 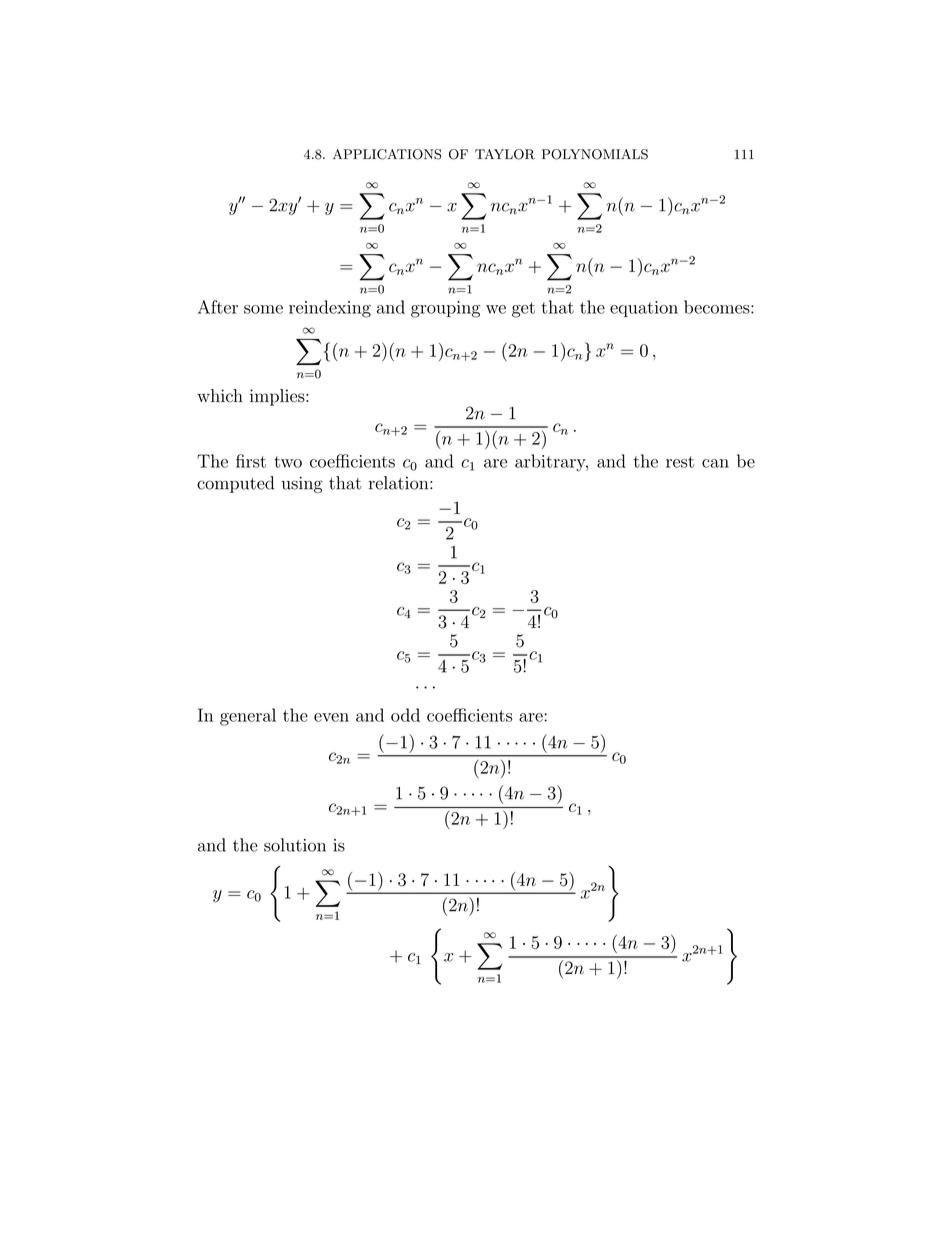 I want to click on odd, so click(x=405, y=715).
